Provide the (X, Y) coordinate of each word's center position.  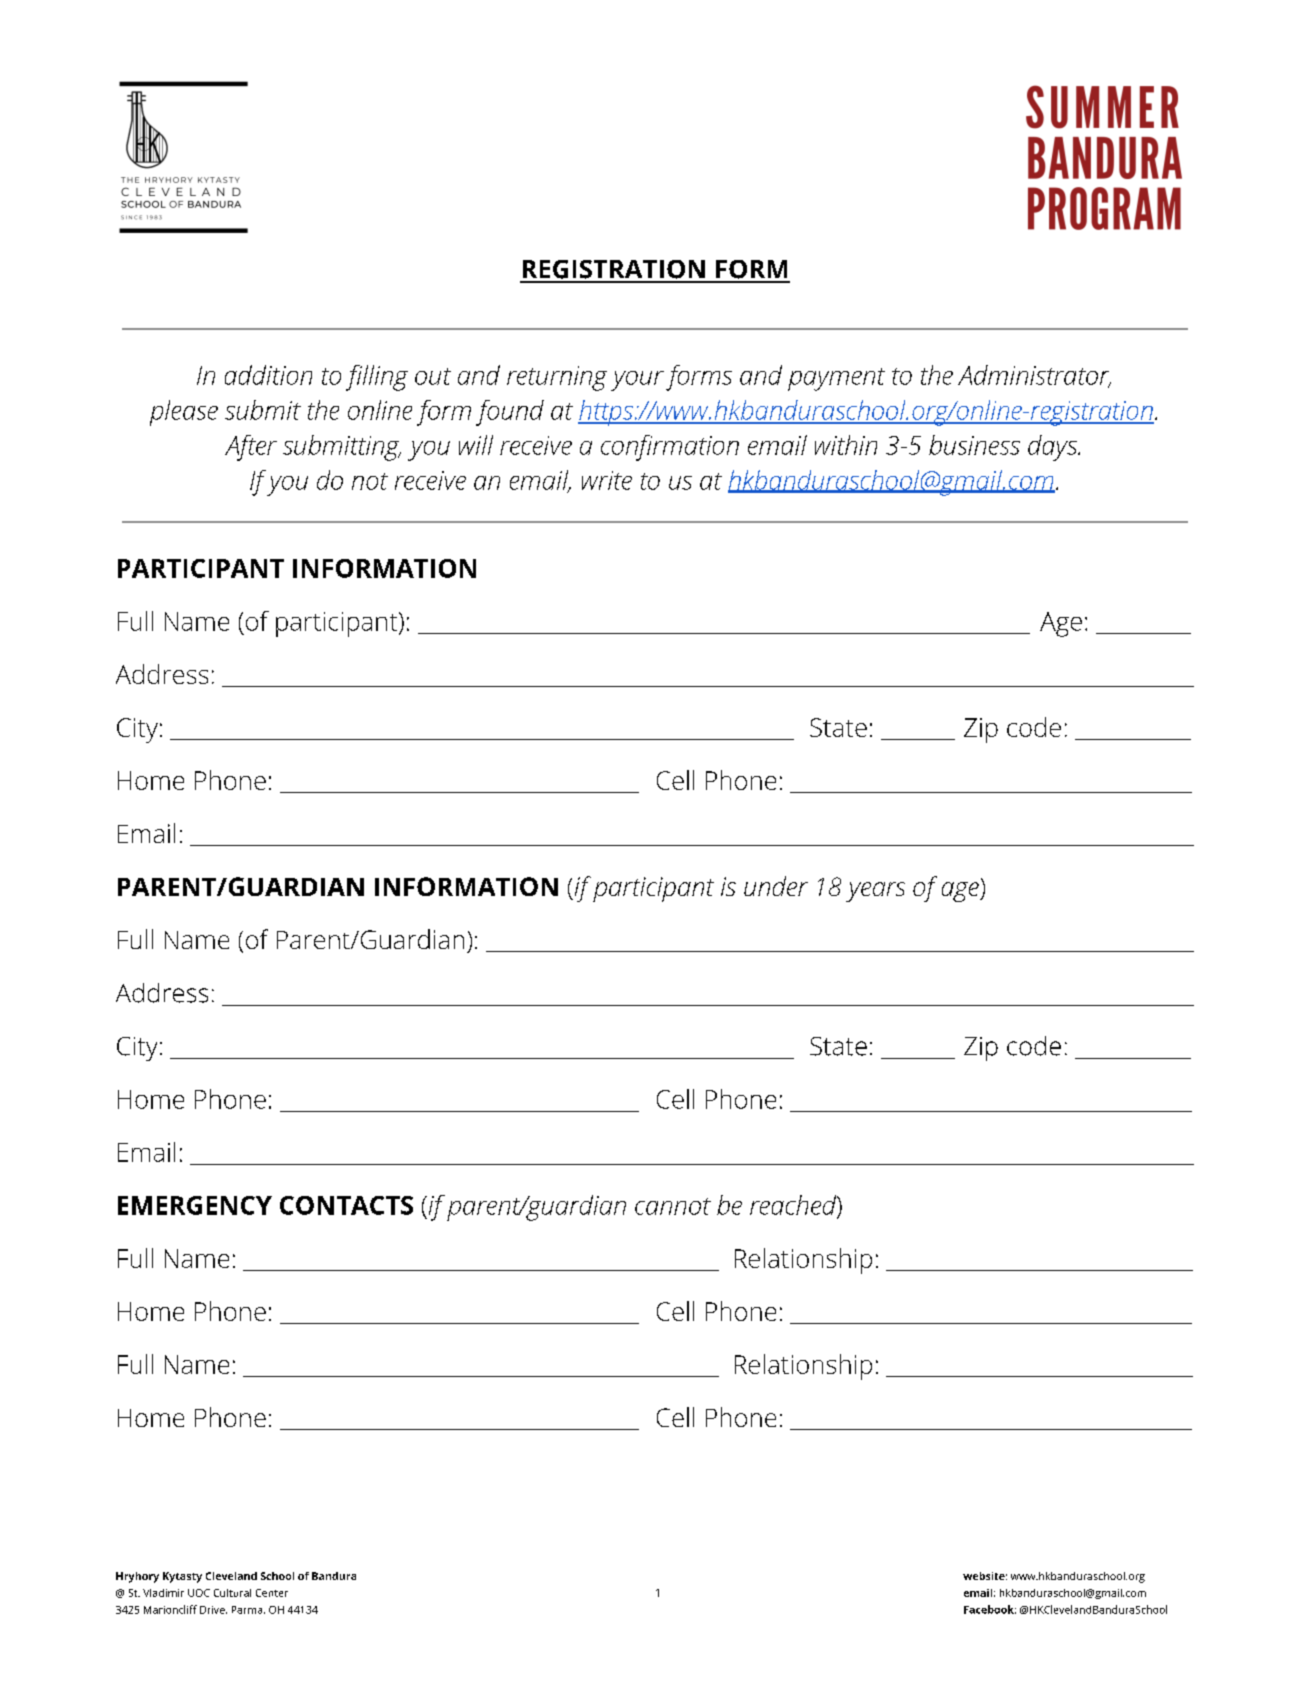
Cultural (232, 1593)
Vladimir (163, 1593)
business (974, 445)
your (637, 381)
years (875, 892)
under (776, 886)
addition (268, 375)
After (251, 448)
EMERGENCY (195, 1205)
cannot (673, 1206)
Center (272, 1593)
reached (794, 1205)
